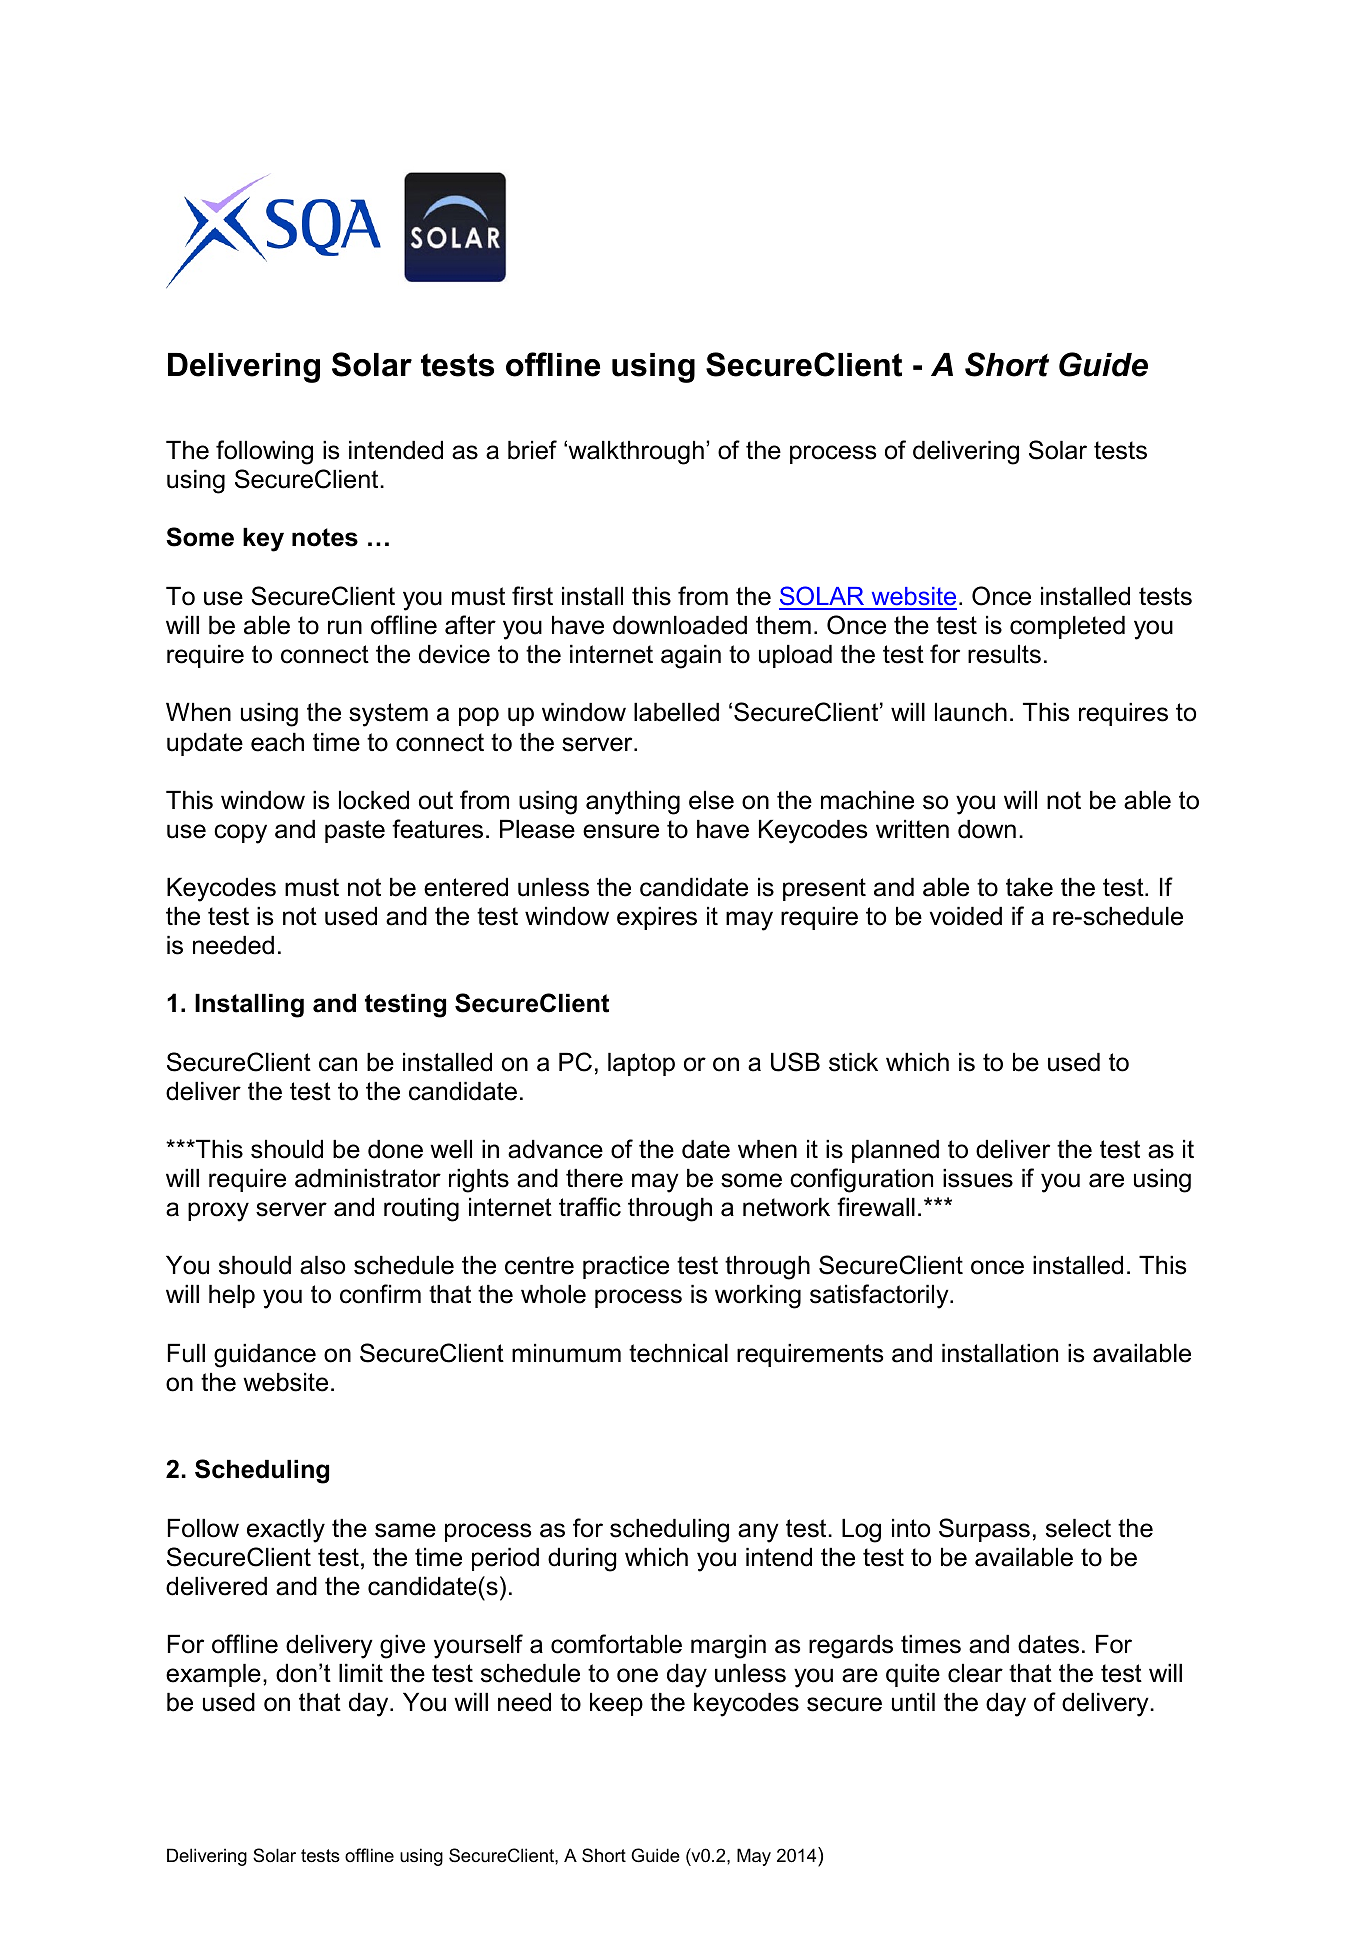 This document has height=1938, width=1371. Describe the element at coordinates (532, 450) in the document. I see `brief` at that location.
